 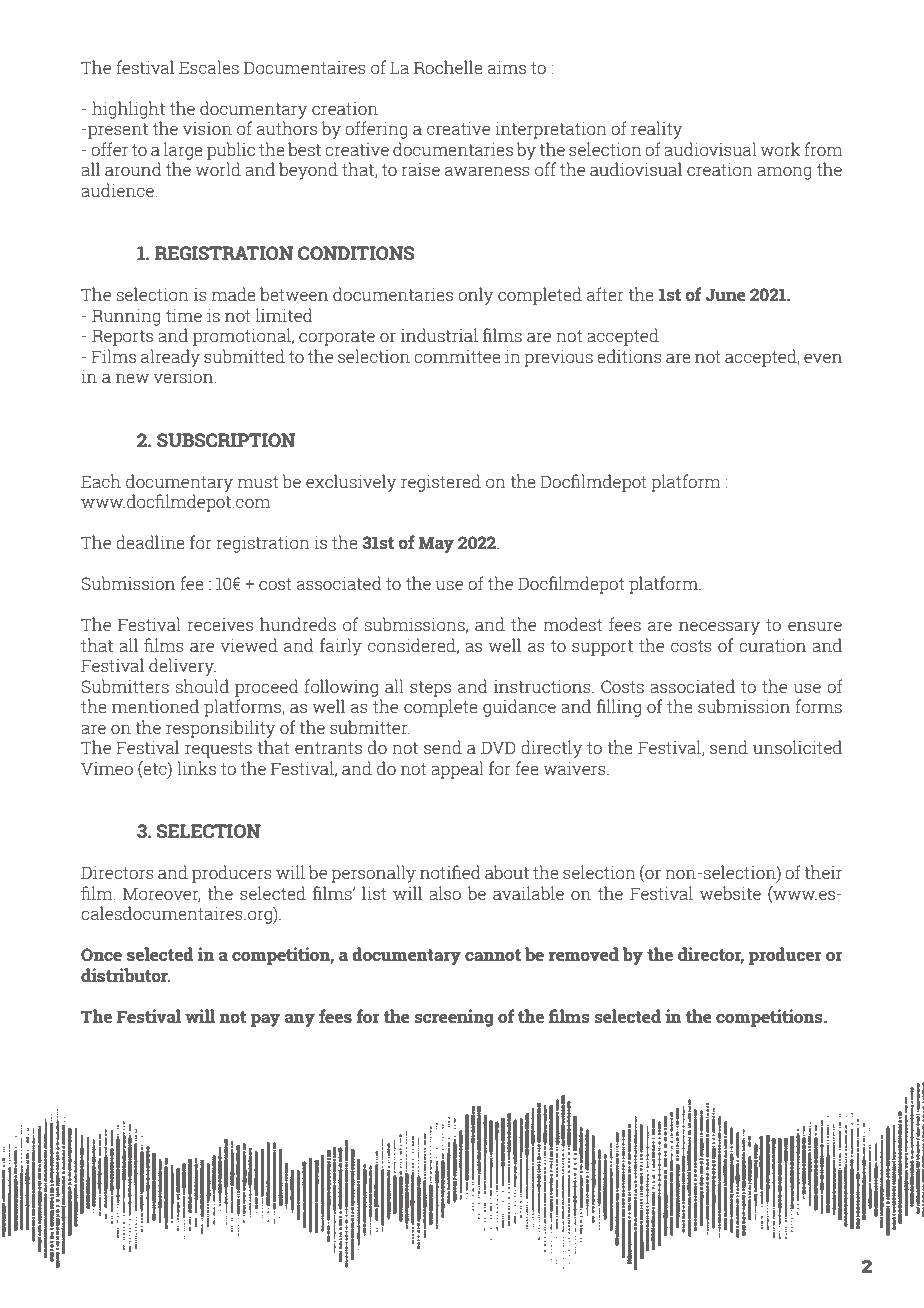 What do you see at coordinates (448, 67) in the page?
I see `Rochelle` at bounding box center [448, 67].
